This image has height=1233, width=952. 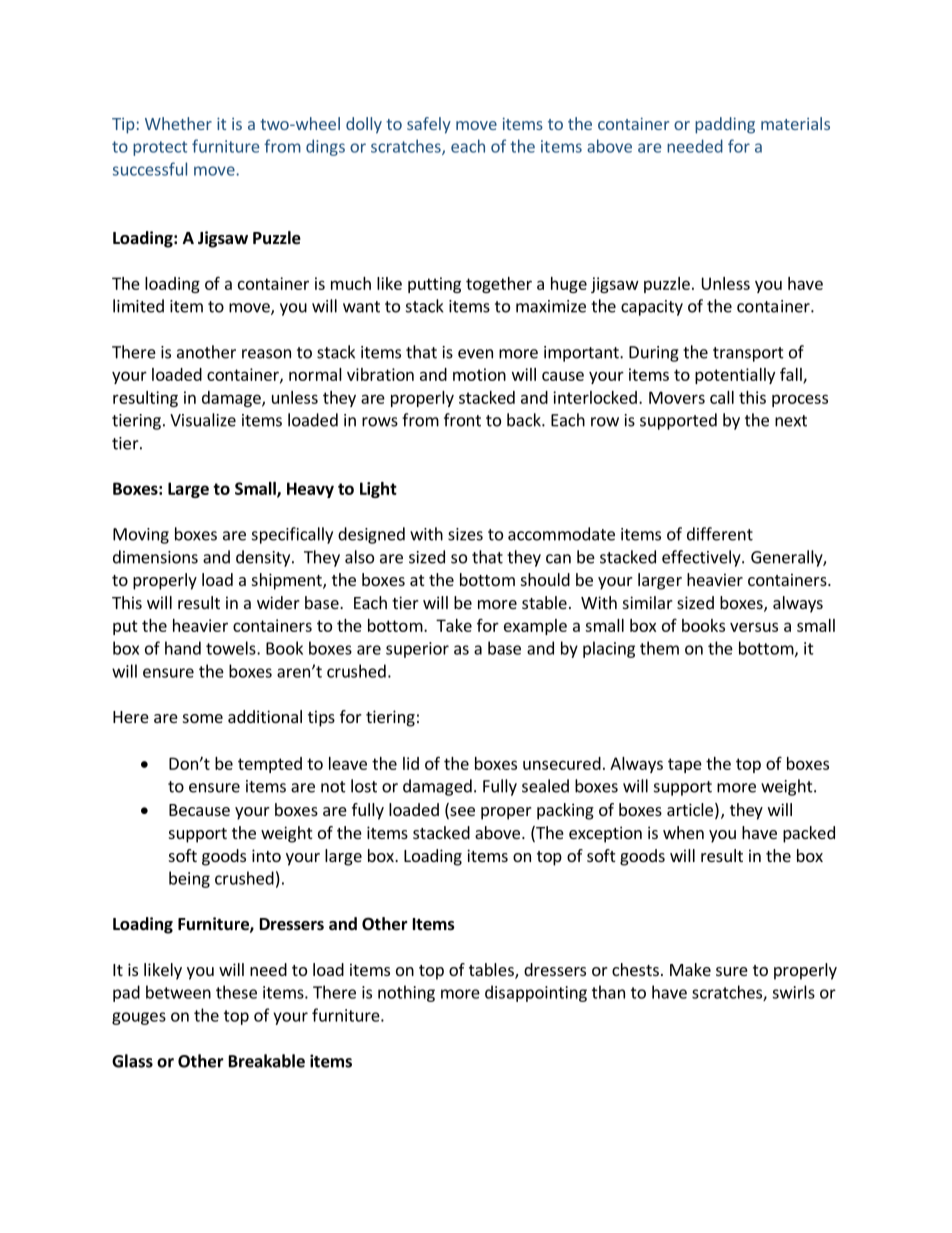 What do you see at coordinates (461, 813) in the image?
I see `see` at bounding box center [461, 813].
